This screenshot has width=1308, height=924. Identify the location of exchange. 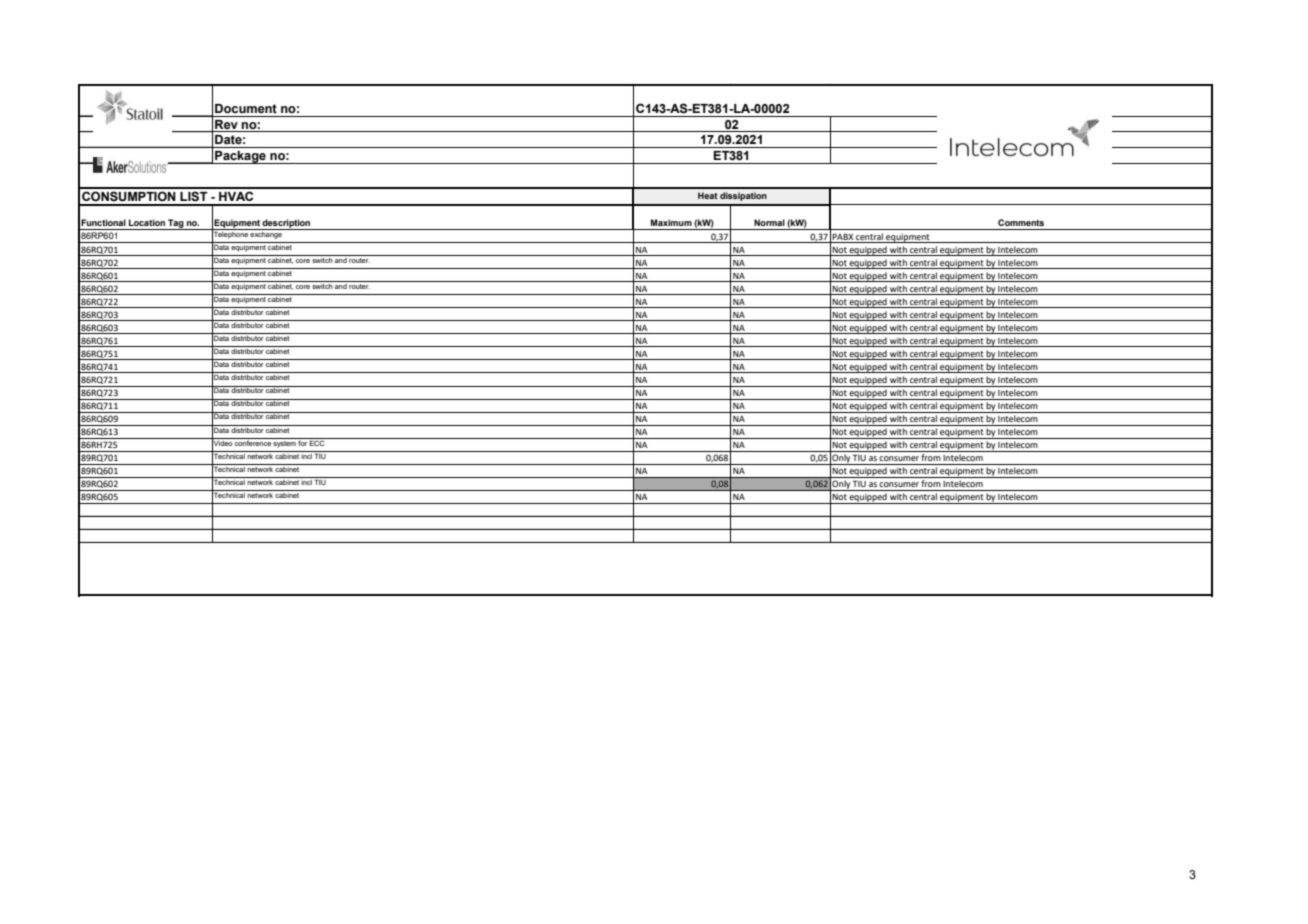
(266, 234).
